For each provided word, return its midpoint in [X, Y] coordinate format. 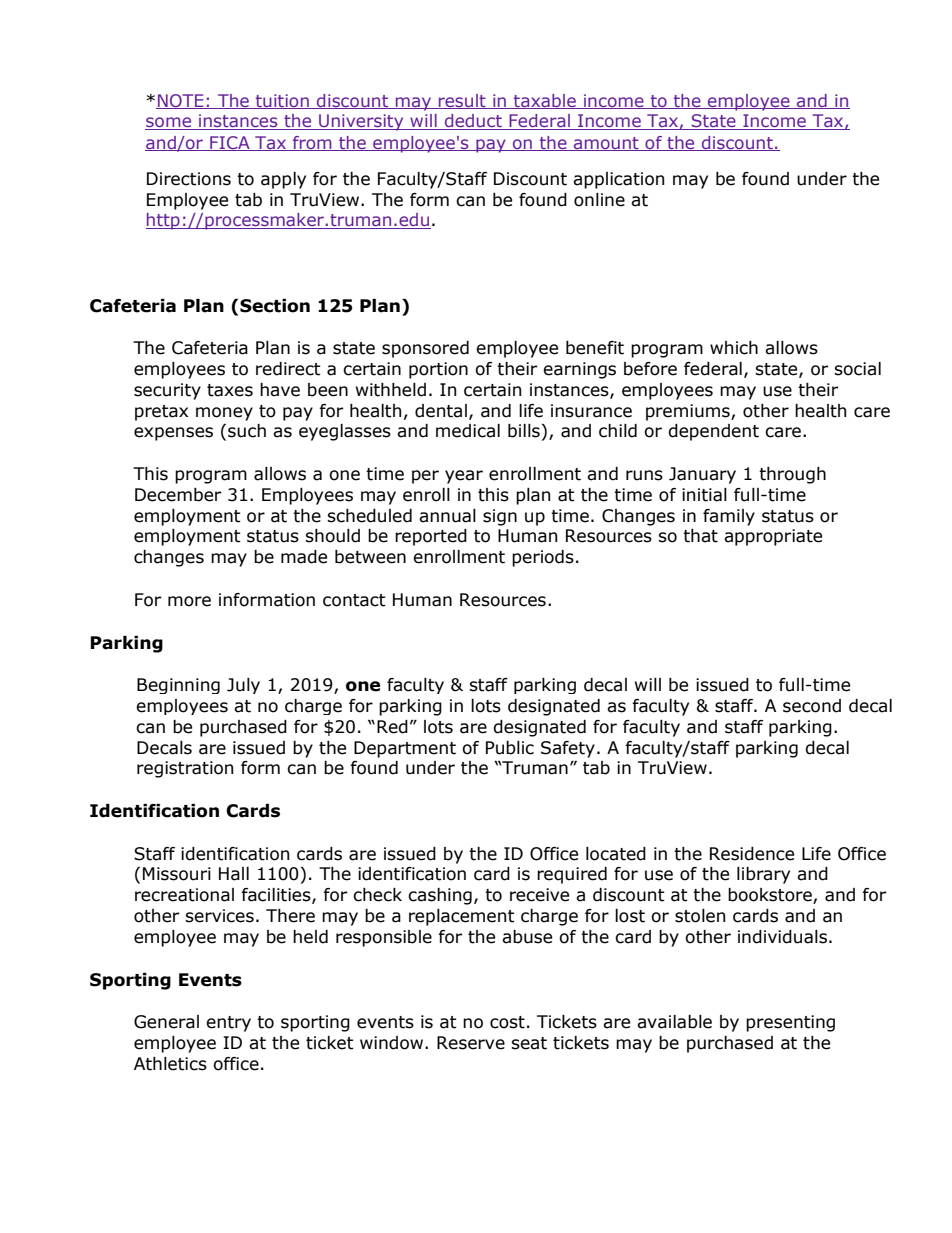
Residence [752, 854]
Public [510, 748]
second [812, 706]
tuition [282, 101]
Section [275, 306]
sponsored [425, 349]
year [464, 477]
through [792, 475]
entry [228, 1024]
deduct [473, 122]
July [243, 686]
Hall [234, 874]
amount [606, 144]
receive [539, 895]
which [734, 348]
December [178, 495]
